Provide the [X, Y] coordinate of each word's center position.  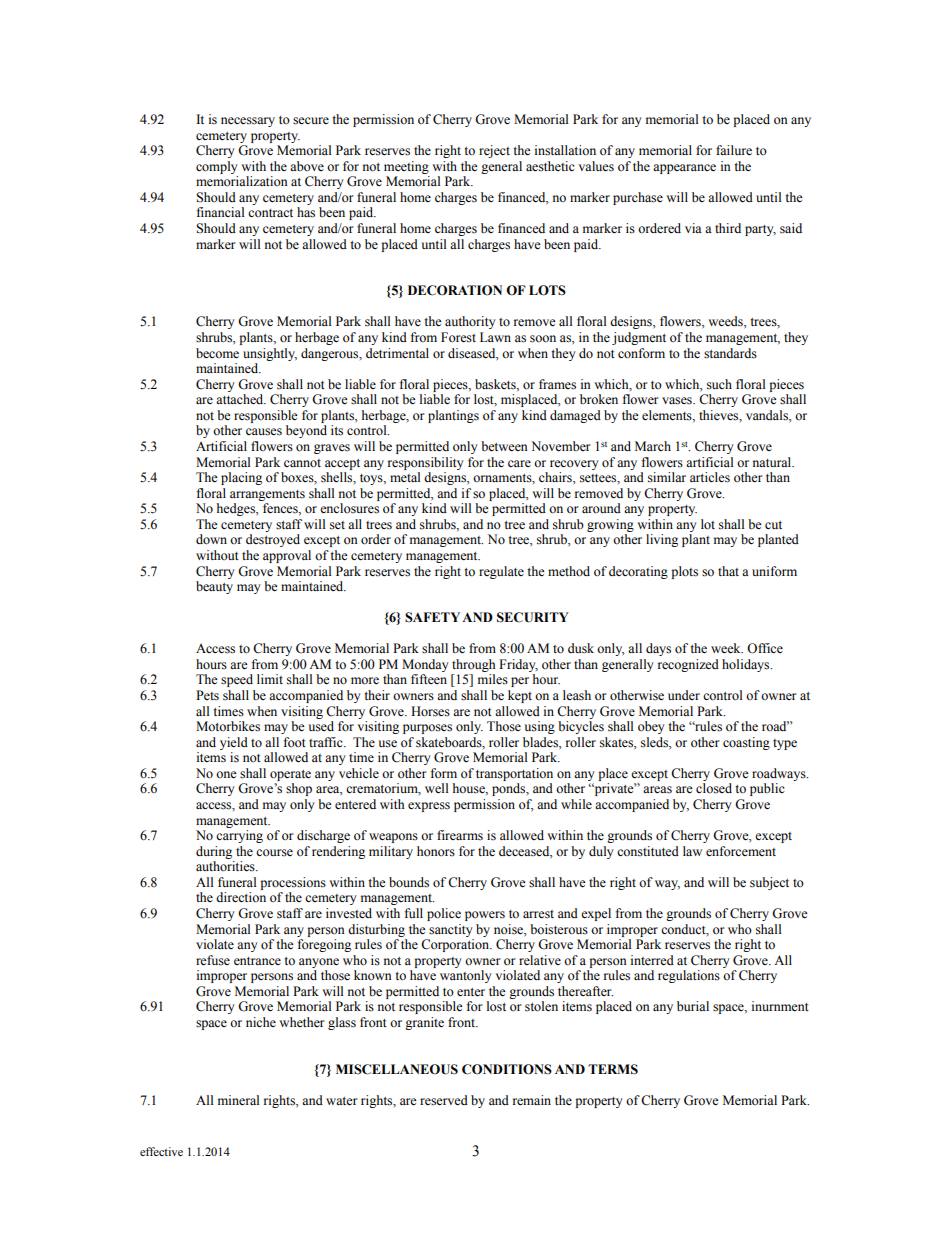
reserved [444, 1100]
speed [237, 680]
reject [494, 151]
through [474, 665]
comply [217, 167]
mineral [239, 1100]
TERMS [613, 1069]
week [727, 648]
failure [734, 150]
